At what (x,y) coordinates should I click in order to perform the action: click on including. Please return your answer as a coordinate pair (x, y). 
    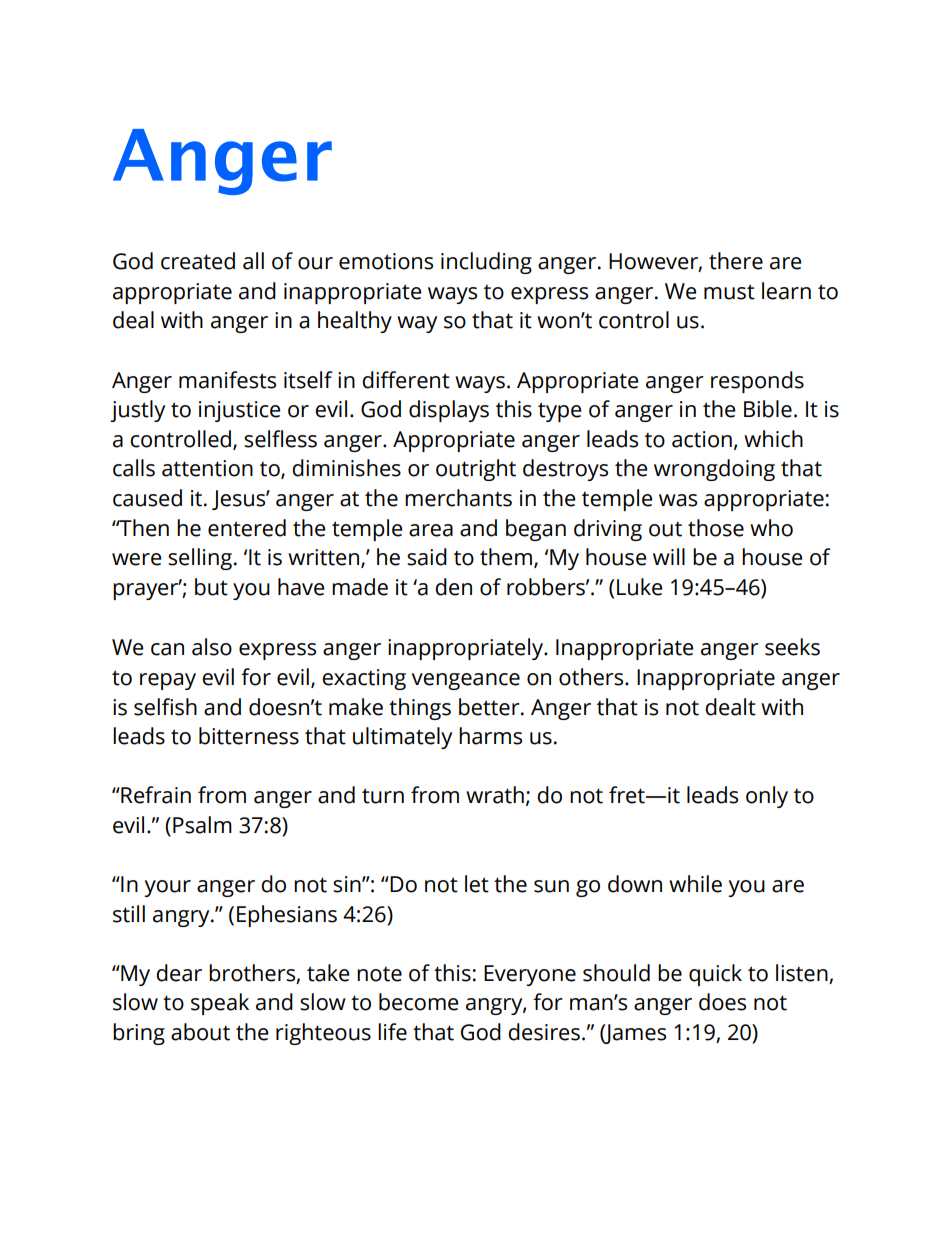
    Looking at the image, I should click on (486, 263).
